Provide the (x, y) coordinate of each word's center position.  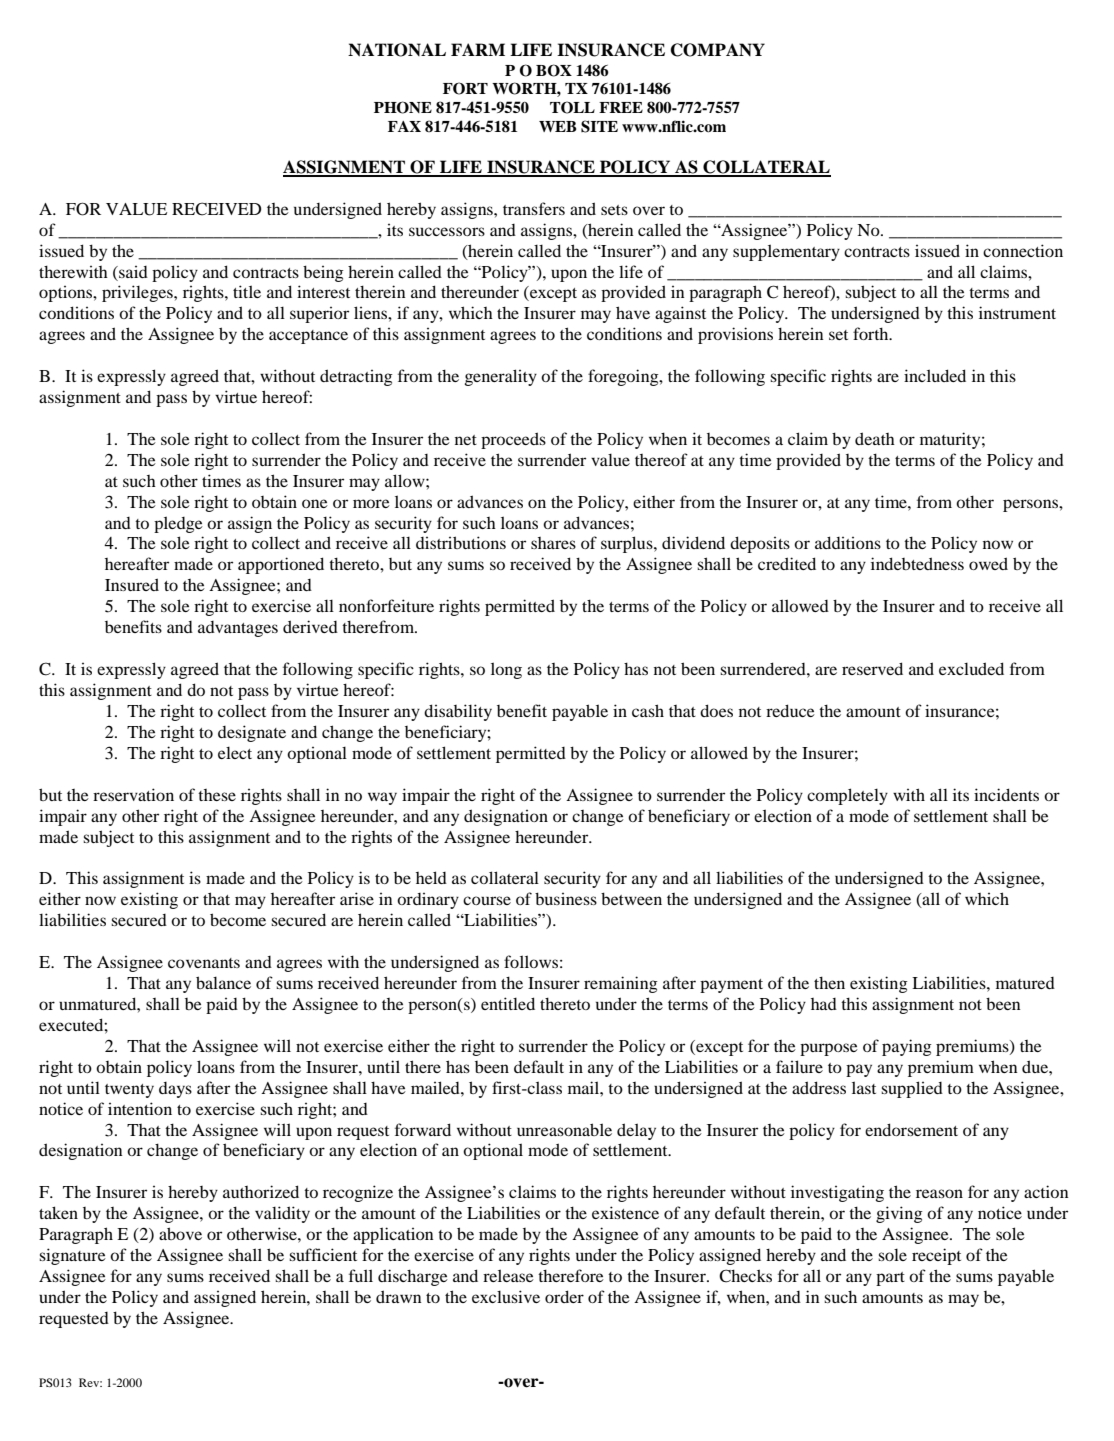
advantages (238, 629)
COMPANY (718, 50)
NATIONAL (397, 50)
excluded (971, 668)
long (506, 670)
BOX (554, 70)
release (508, 1275)
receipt (936, 1256)
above (180, 1233)
